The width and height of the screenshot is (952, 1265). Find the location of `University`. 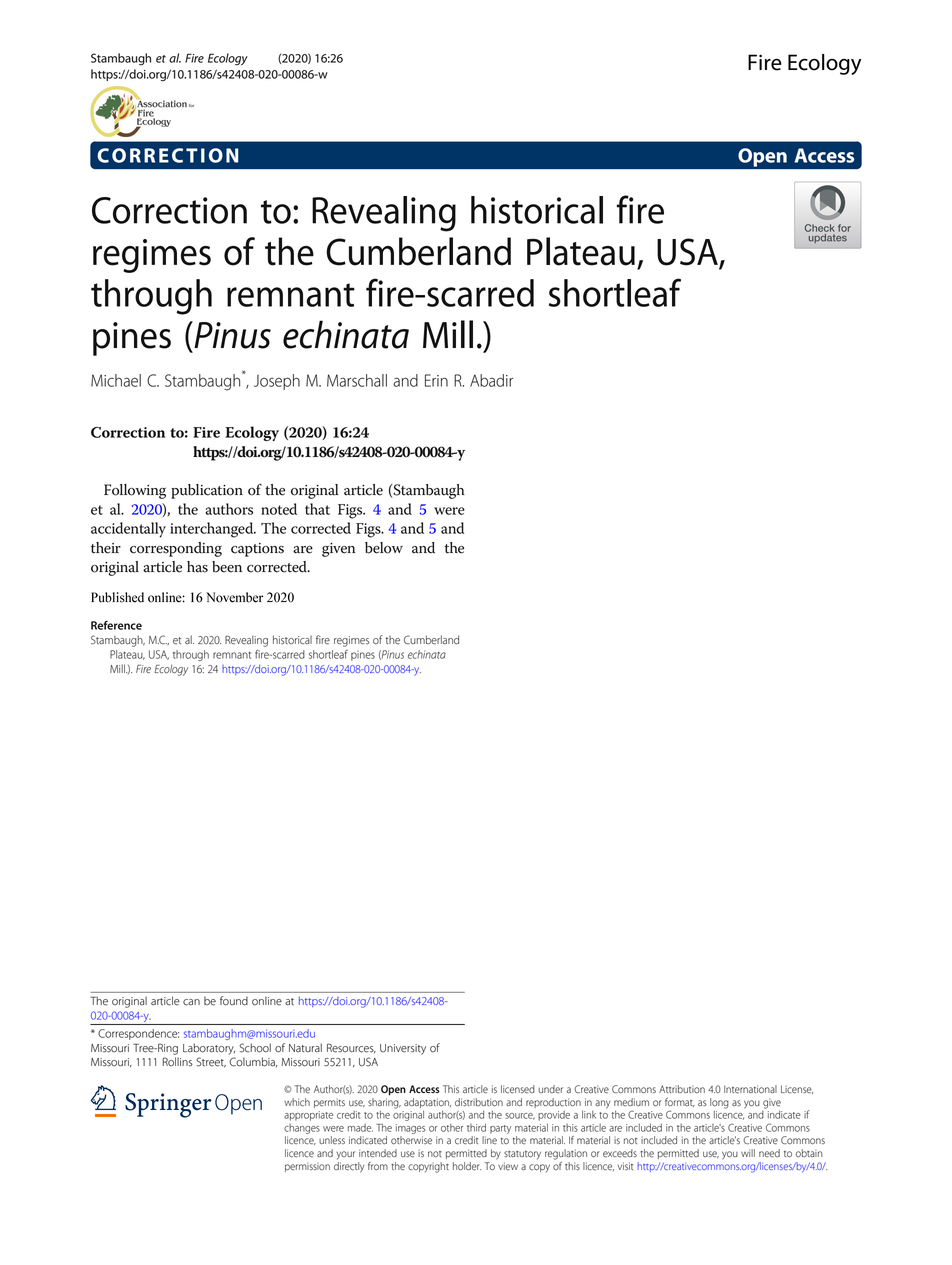

University is located at coordinates (403, 1049).
